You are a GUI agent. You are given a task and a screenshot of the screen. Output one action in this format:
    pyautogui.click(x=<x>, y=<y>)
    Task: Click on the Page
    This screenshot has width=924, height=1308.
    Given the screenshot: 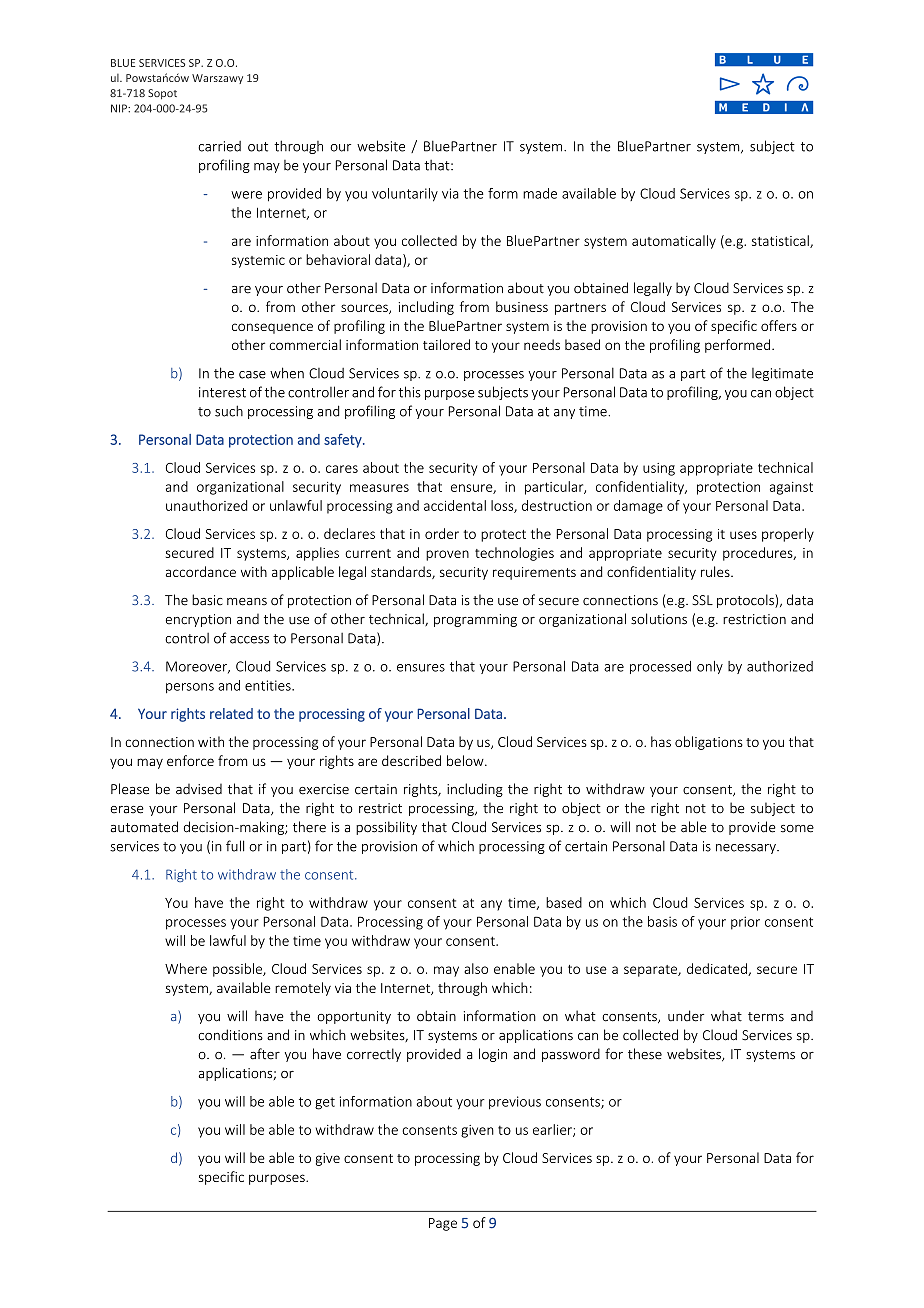 What is the action you would take?
    pyautogui.click(x=443, y=1224)
